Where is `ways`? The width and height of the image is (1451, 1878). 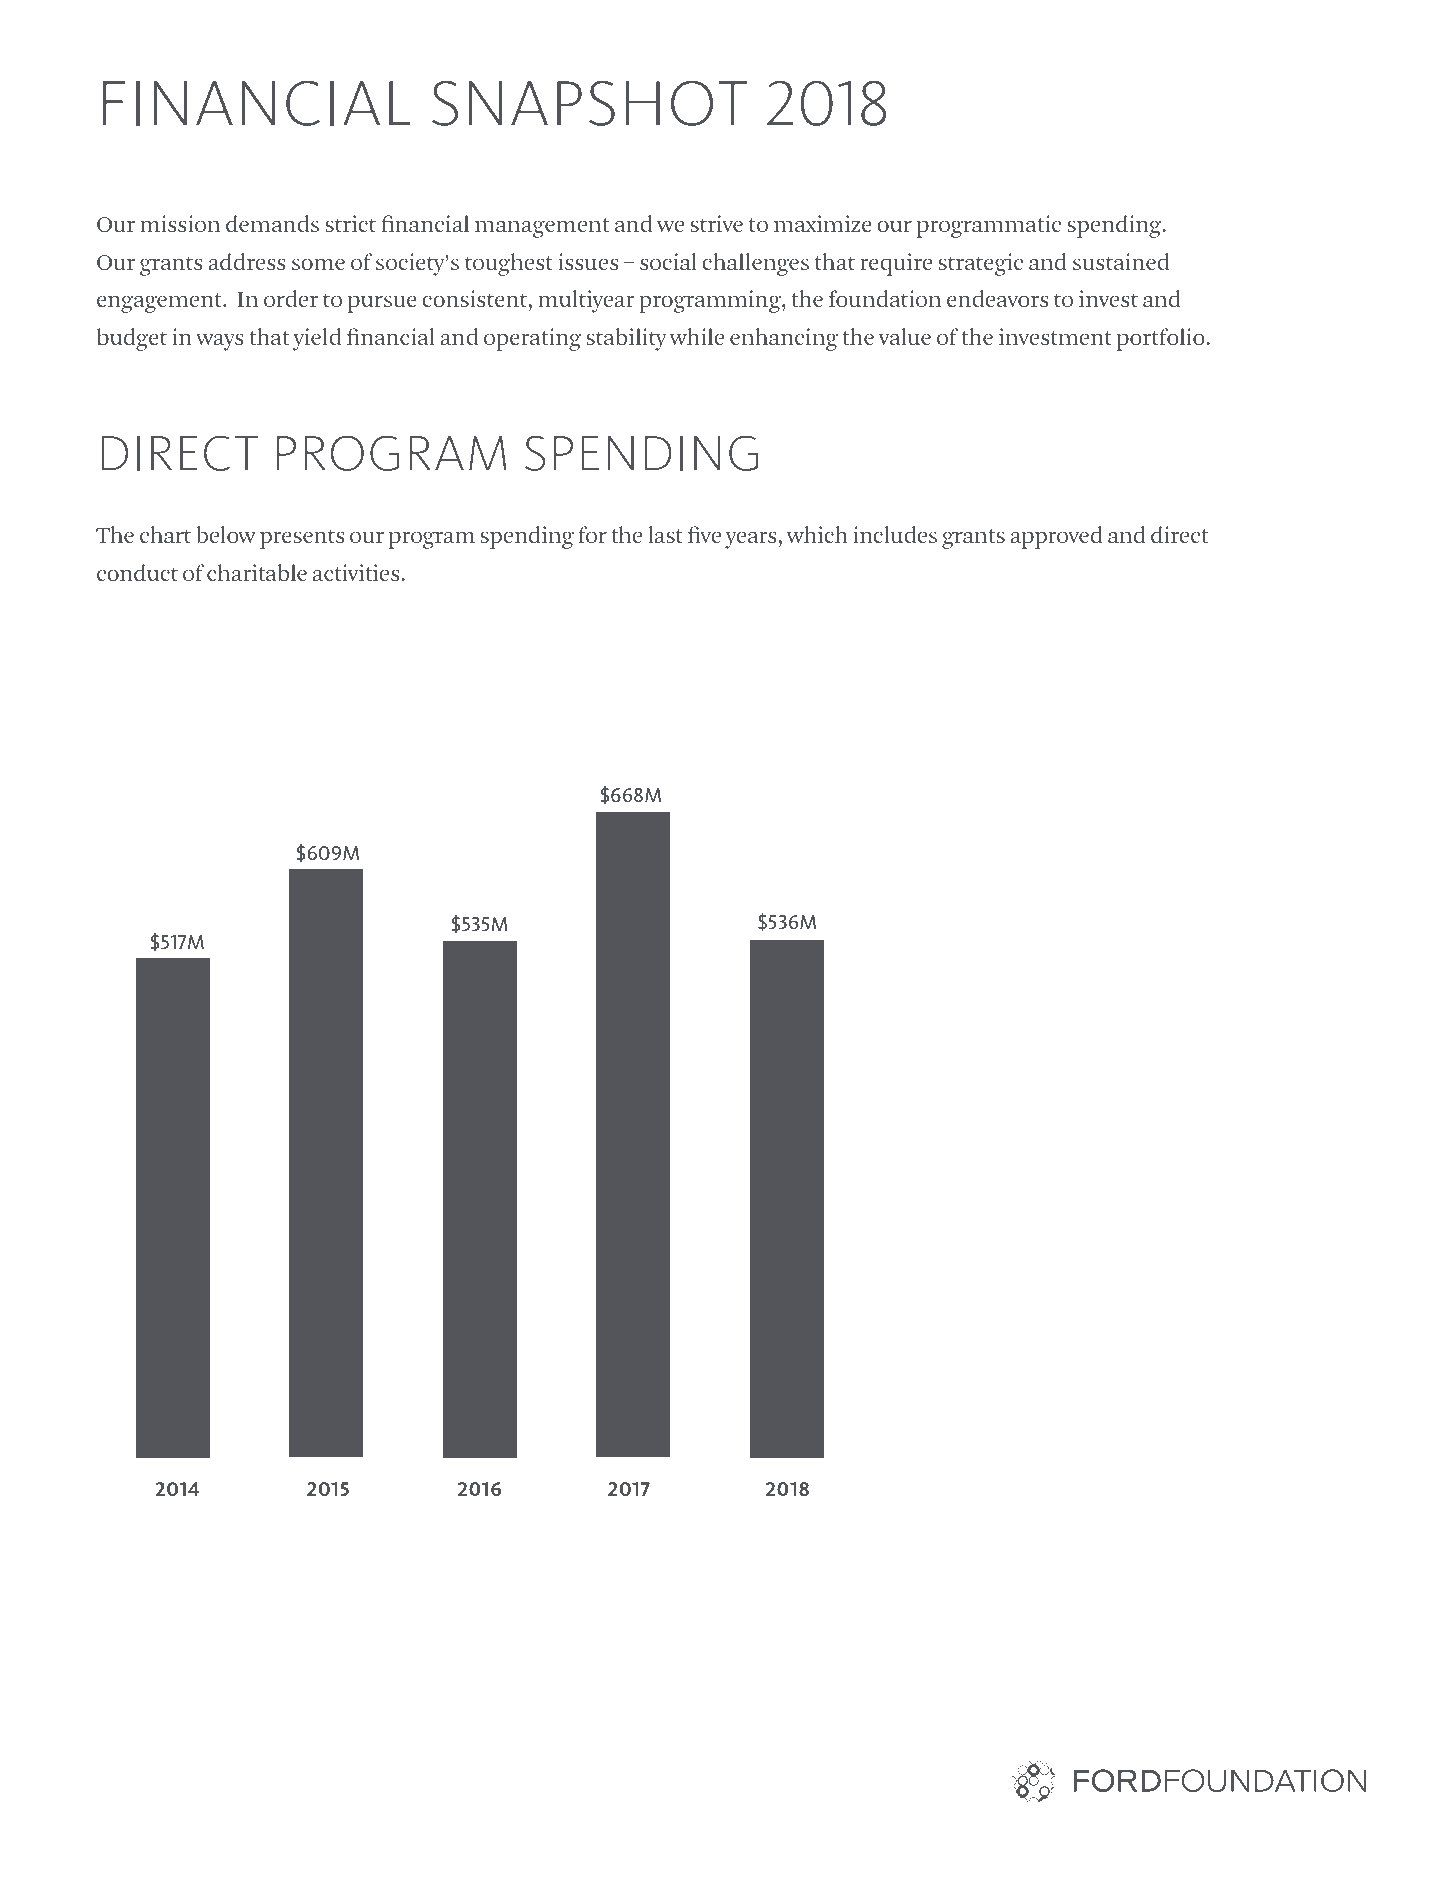 ways is located at coordinates (220, 342).
